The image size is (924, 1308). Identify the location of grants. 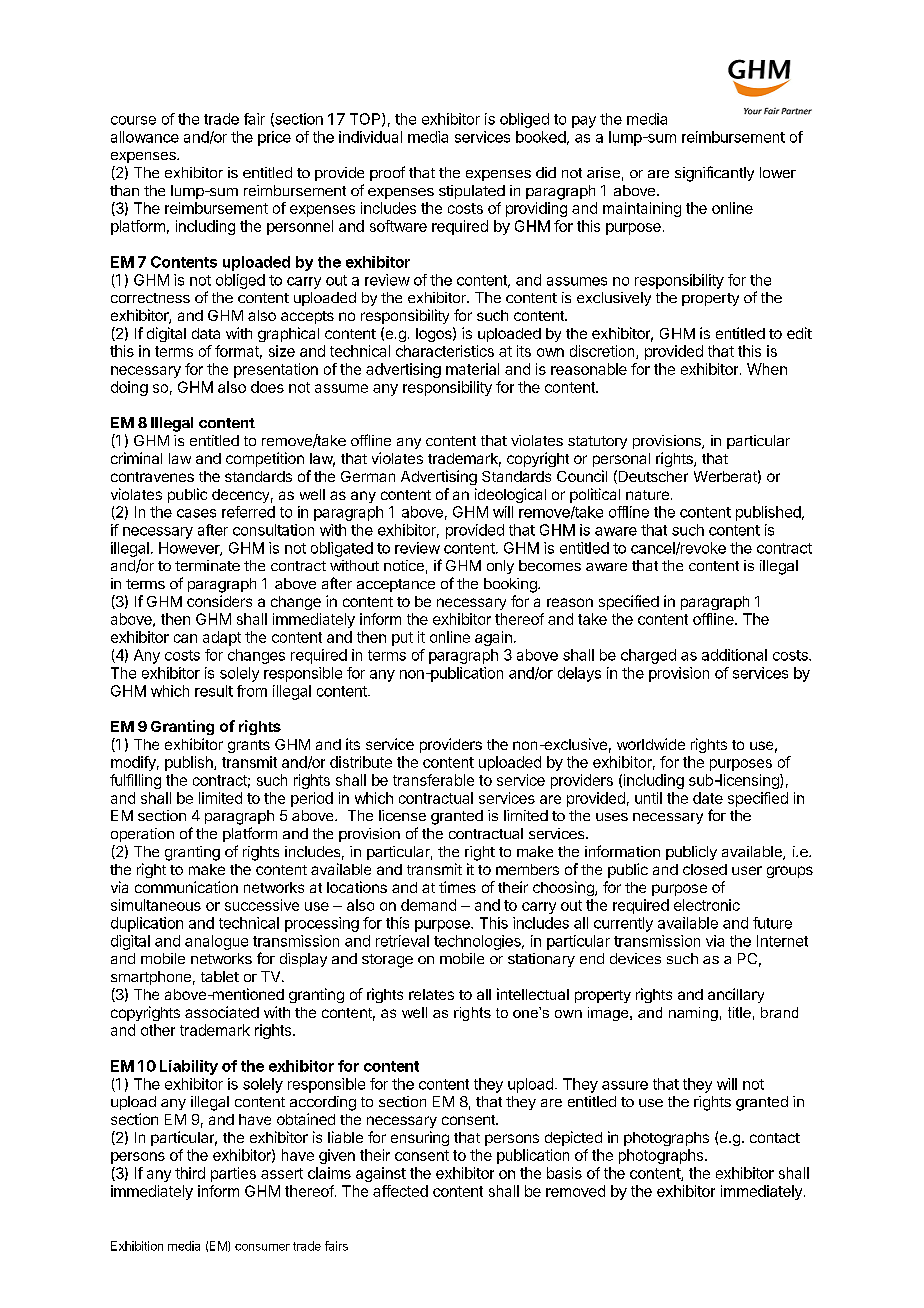
(249, 746).
